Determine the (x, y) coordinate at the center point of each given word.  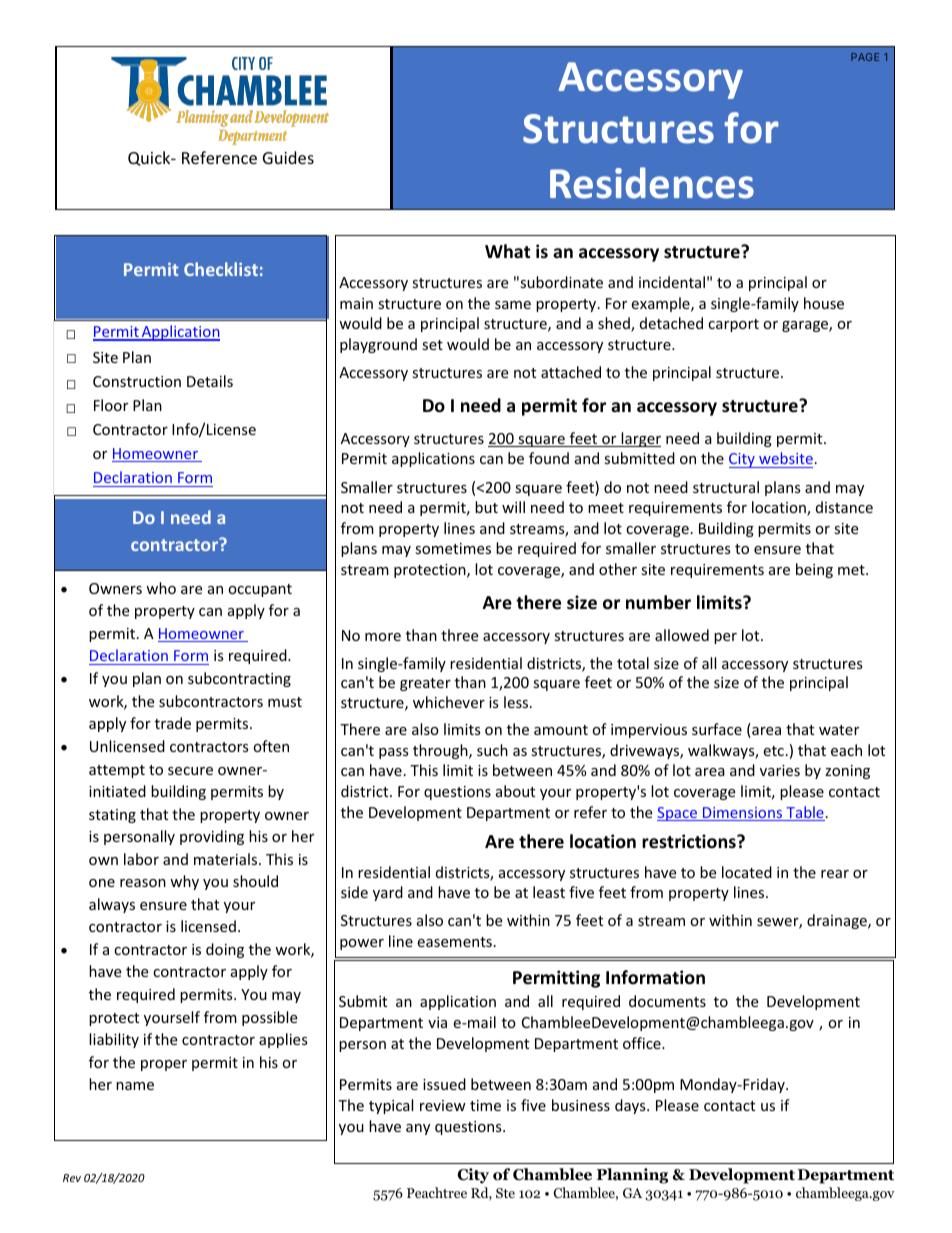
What (507, 251)
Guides (288, 157)
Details (210, 381)
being (814, 570)
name (135, 1086)
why (184, 882)
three (459, 635)
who (161, 588)
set (432, 345)
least (549, 892)
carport (733, 325)
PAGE (865, 57)
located (747, 872)
